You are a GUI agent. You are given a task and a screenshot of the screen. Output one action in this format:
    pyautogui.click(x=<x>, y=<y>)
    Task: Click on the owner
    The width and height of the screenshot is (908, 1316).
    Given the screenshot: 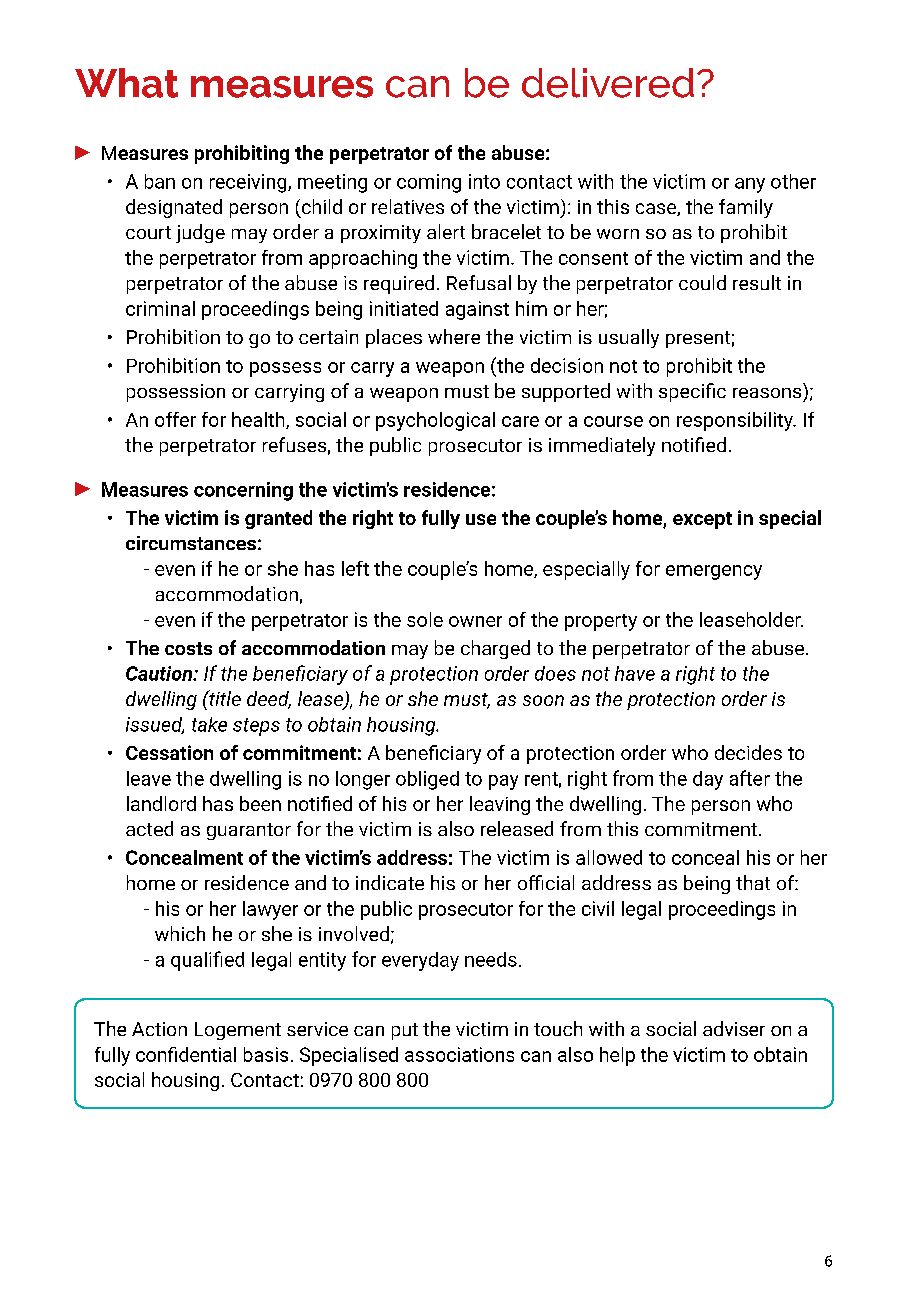 What is the action you would take?
    pyautogui.click(x=475, y=621)
